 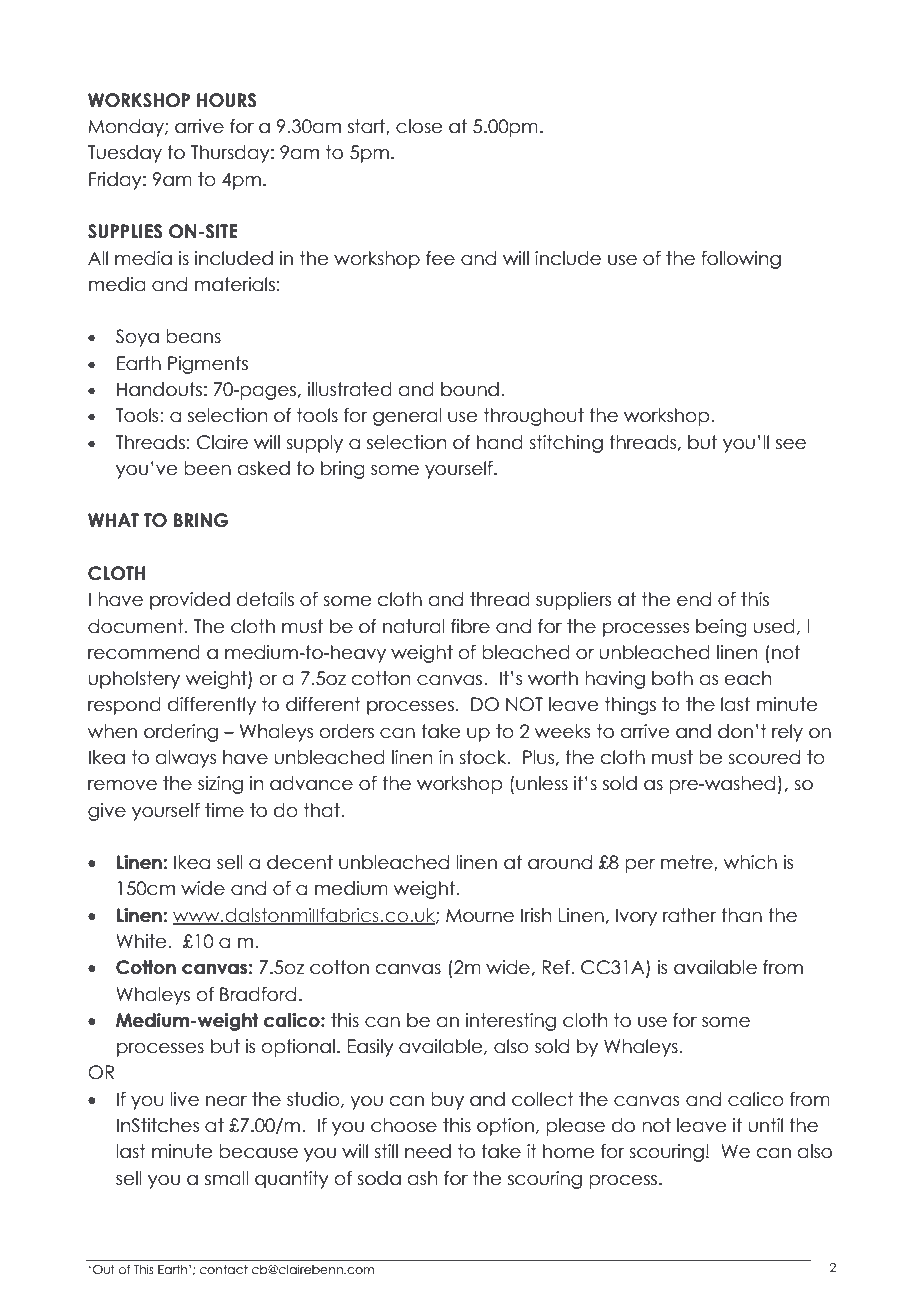 I want to click on HOURS, so click(x=227, y=100).
